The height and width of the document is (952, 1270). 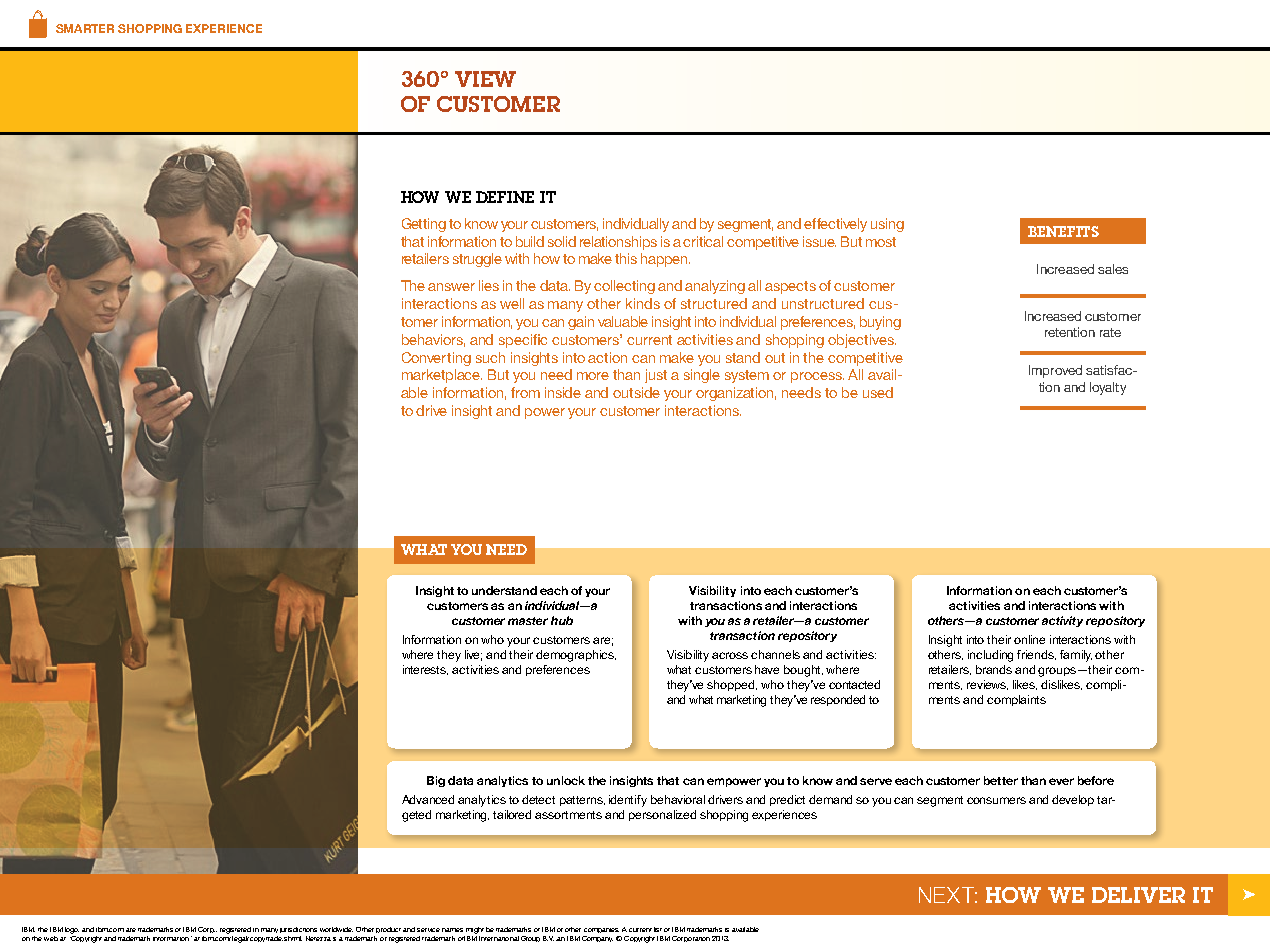 I want to click on interests, so click(x=425, y=670).
